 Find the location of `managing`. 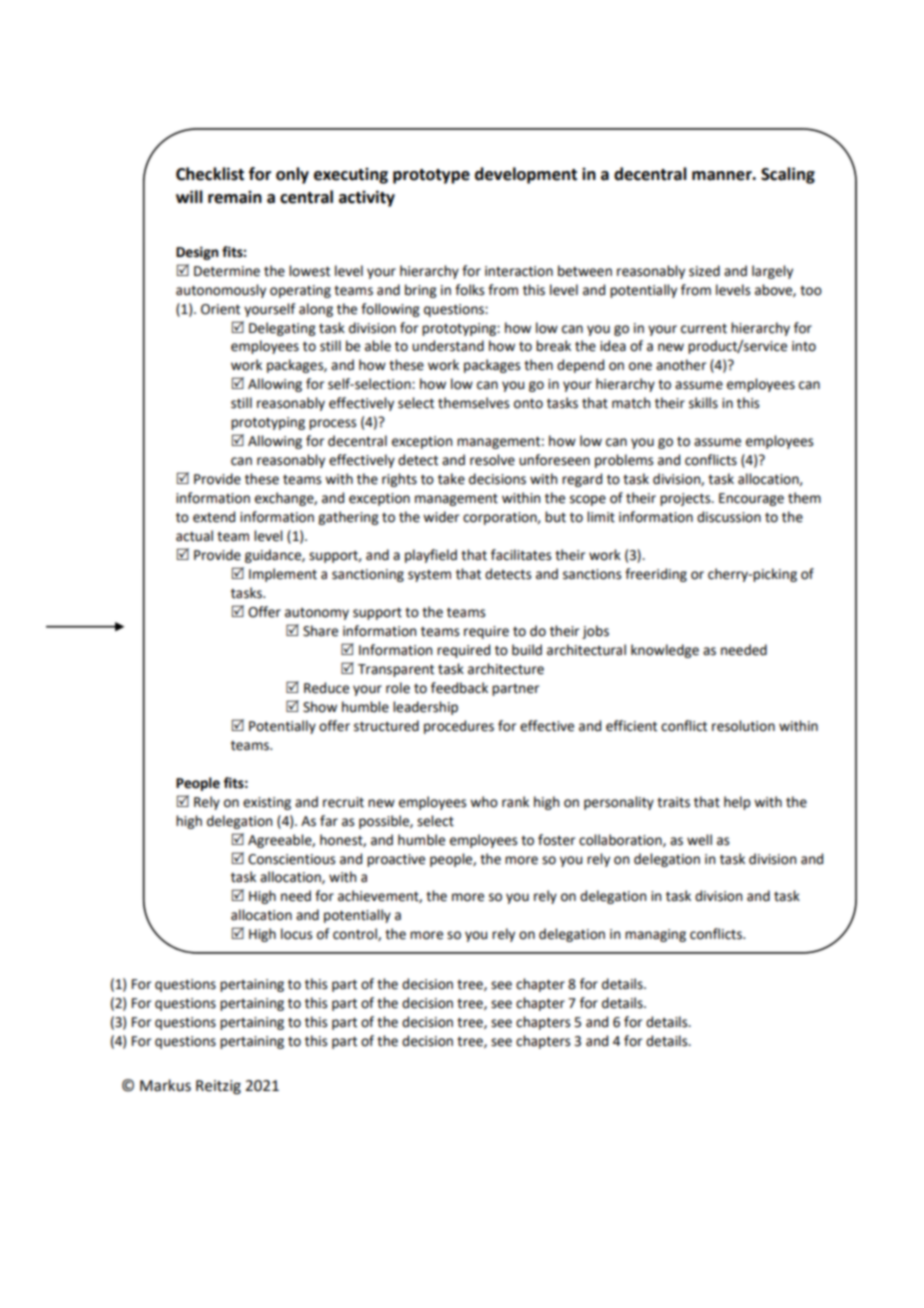

managing is located at coordinates (655, 935).
